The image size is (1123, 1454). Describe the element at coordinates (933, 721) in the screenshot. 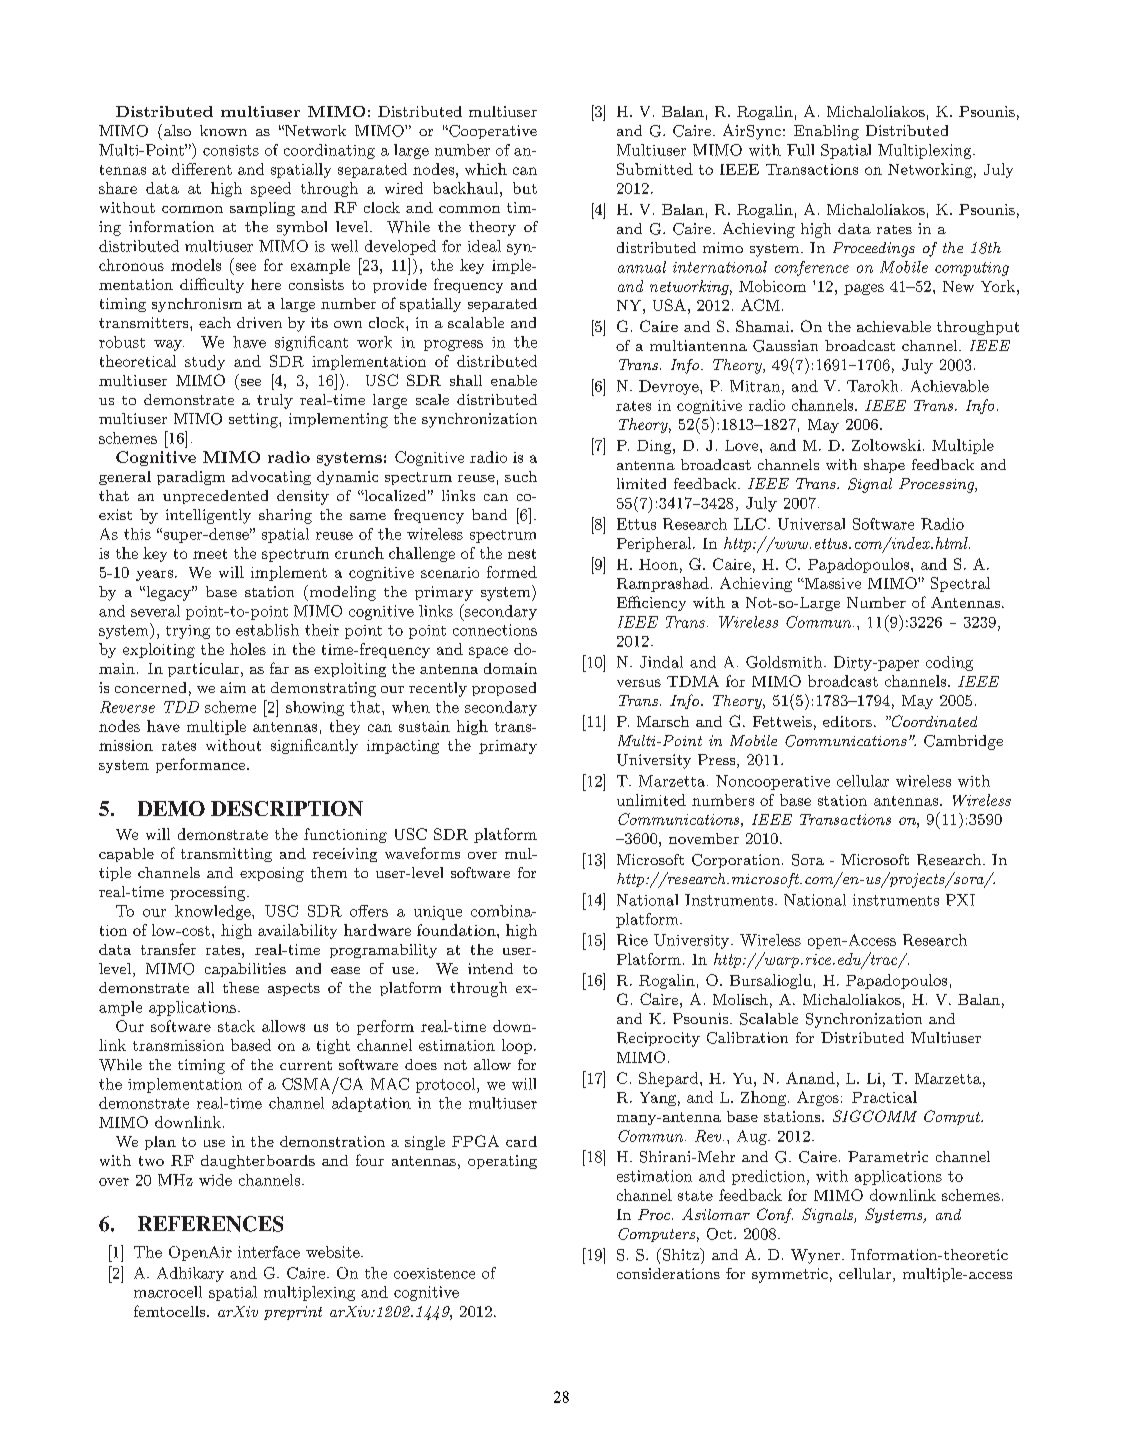

I see `Coordinated` at that location.
